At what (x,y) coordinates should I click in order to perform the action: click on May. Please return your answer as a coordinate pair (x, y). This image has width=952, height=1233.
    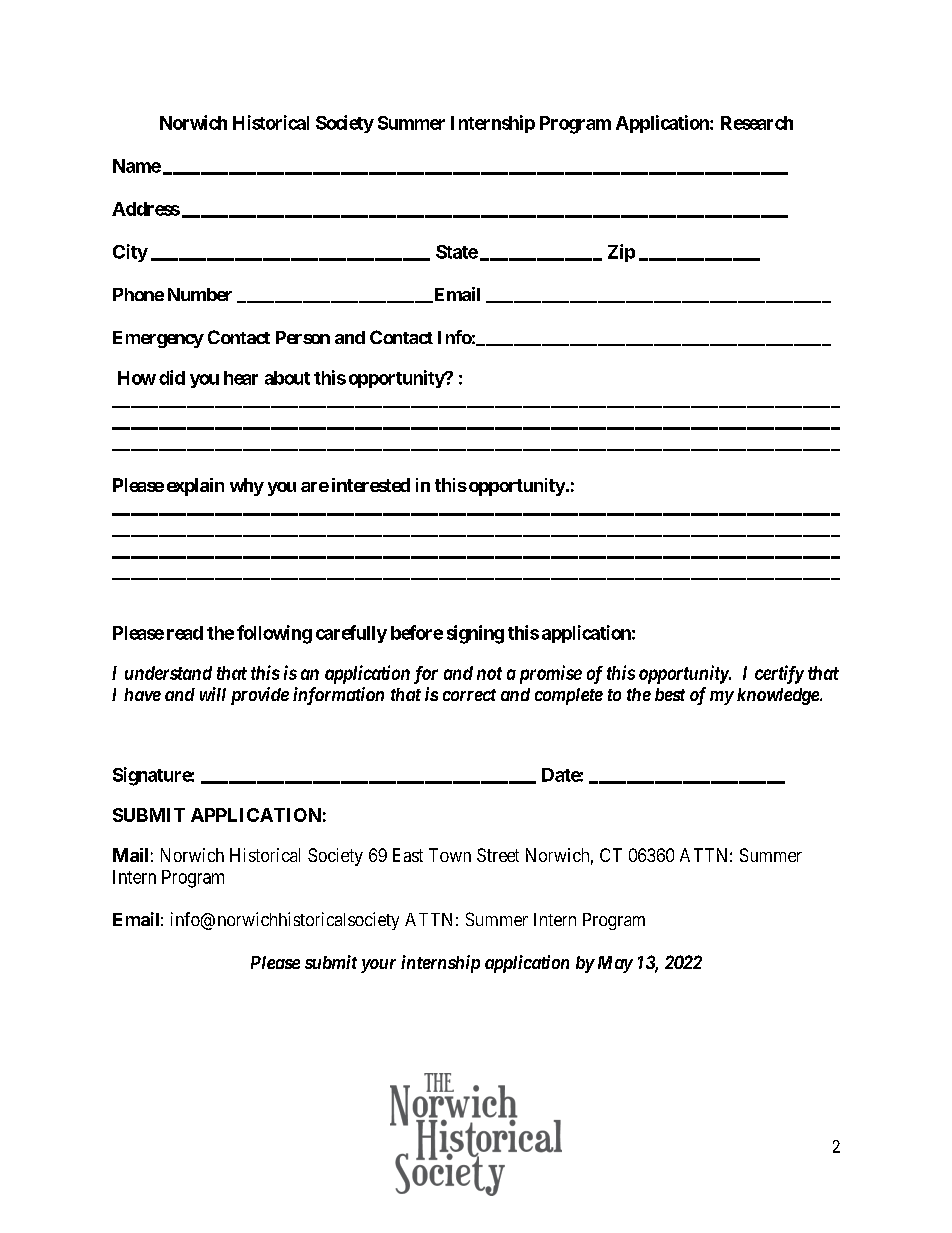
    Looking at the image, I should click on (615, 964).
